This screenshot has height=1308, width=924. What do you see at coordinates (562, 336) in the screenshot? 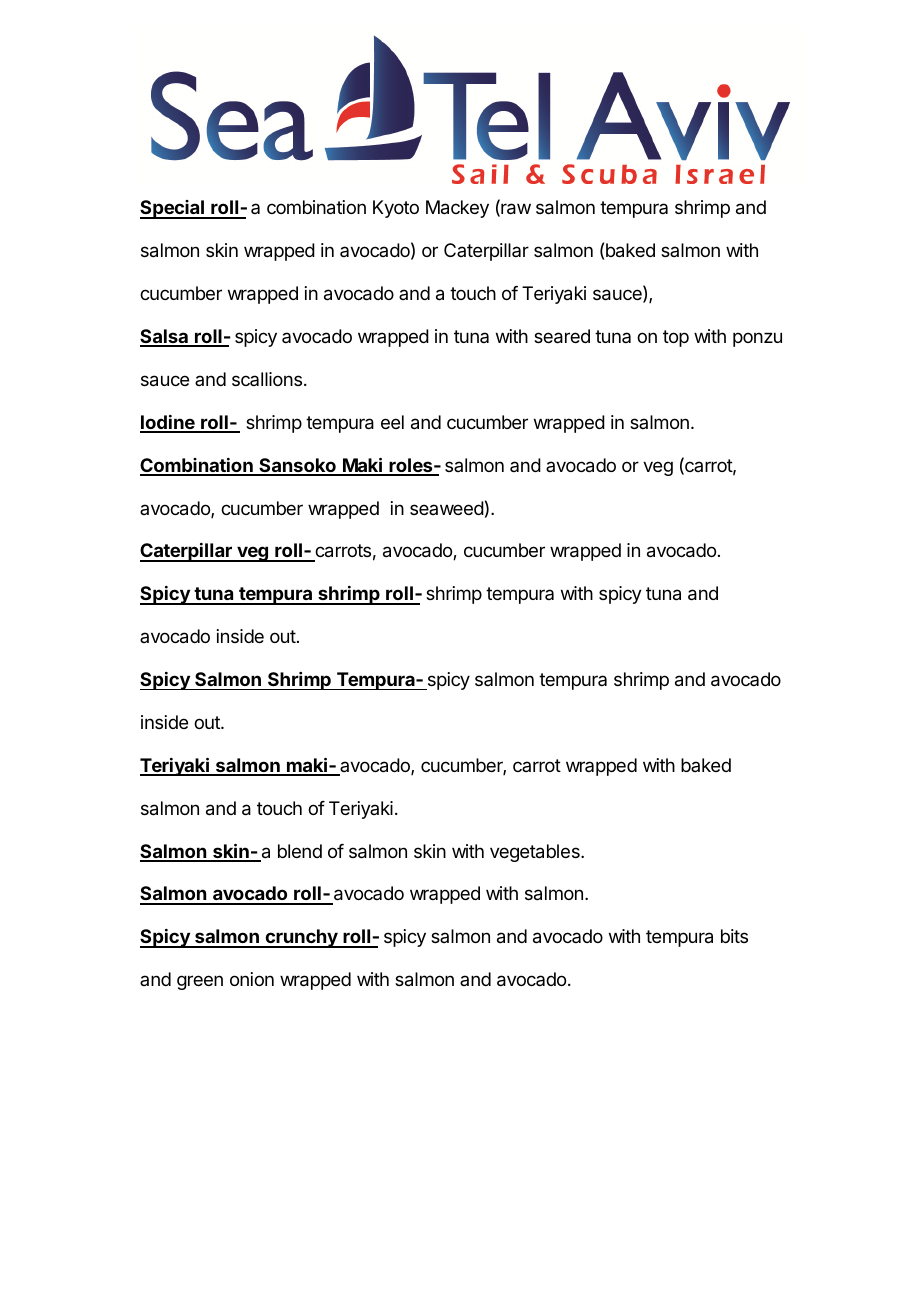
I see `seared` at bounding box center [562, 336].
